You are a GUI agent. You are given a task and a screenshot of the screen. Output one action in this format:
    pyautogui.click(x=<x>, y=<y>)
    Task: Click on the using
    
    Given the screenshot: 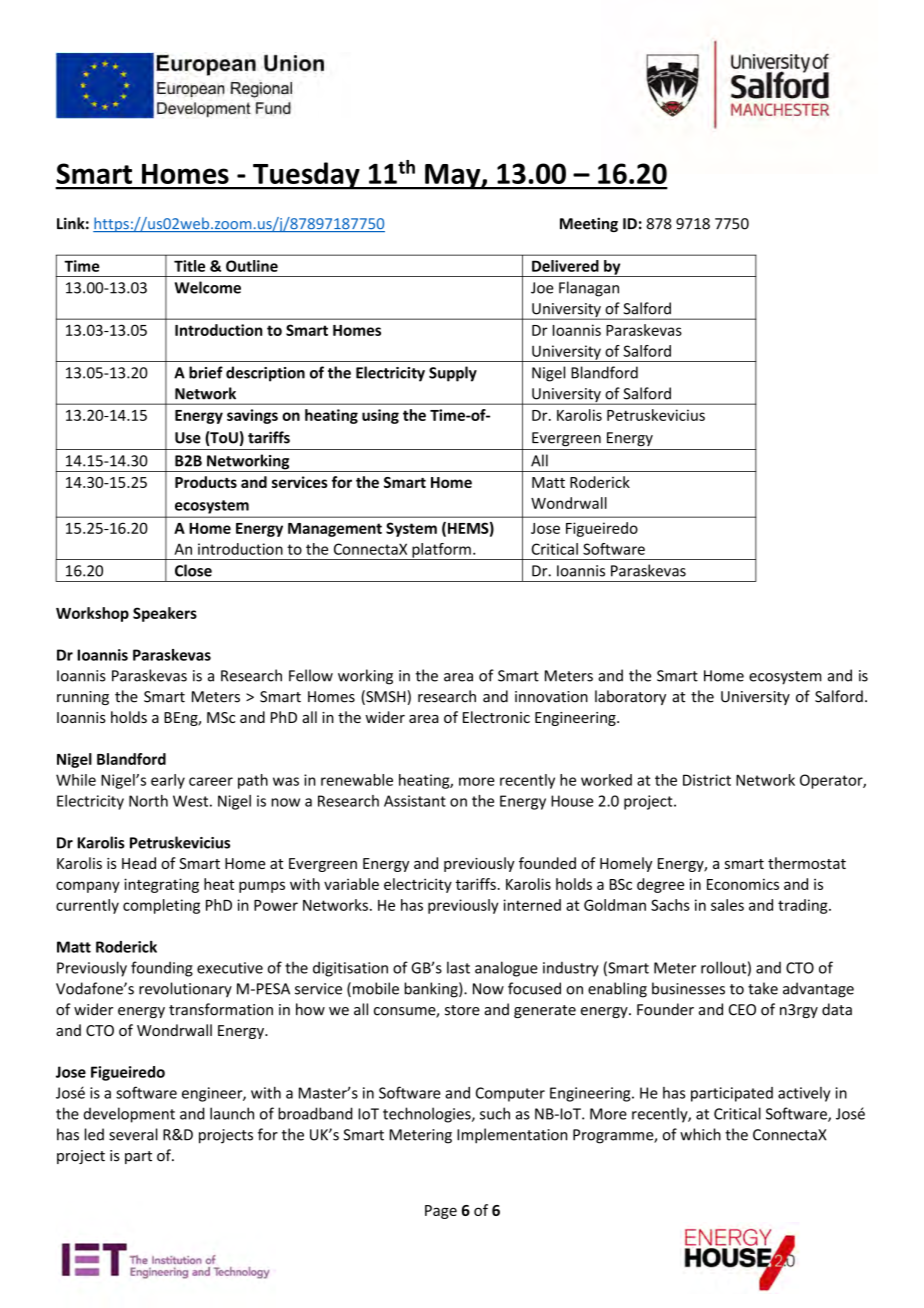 What is the action you would take?
    pyautogui.click(x=380, y=416)
